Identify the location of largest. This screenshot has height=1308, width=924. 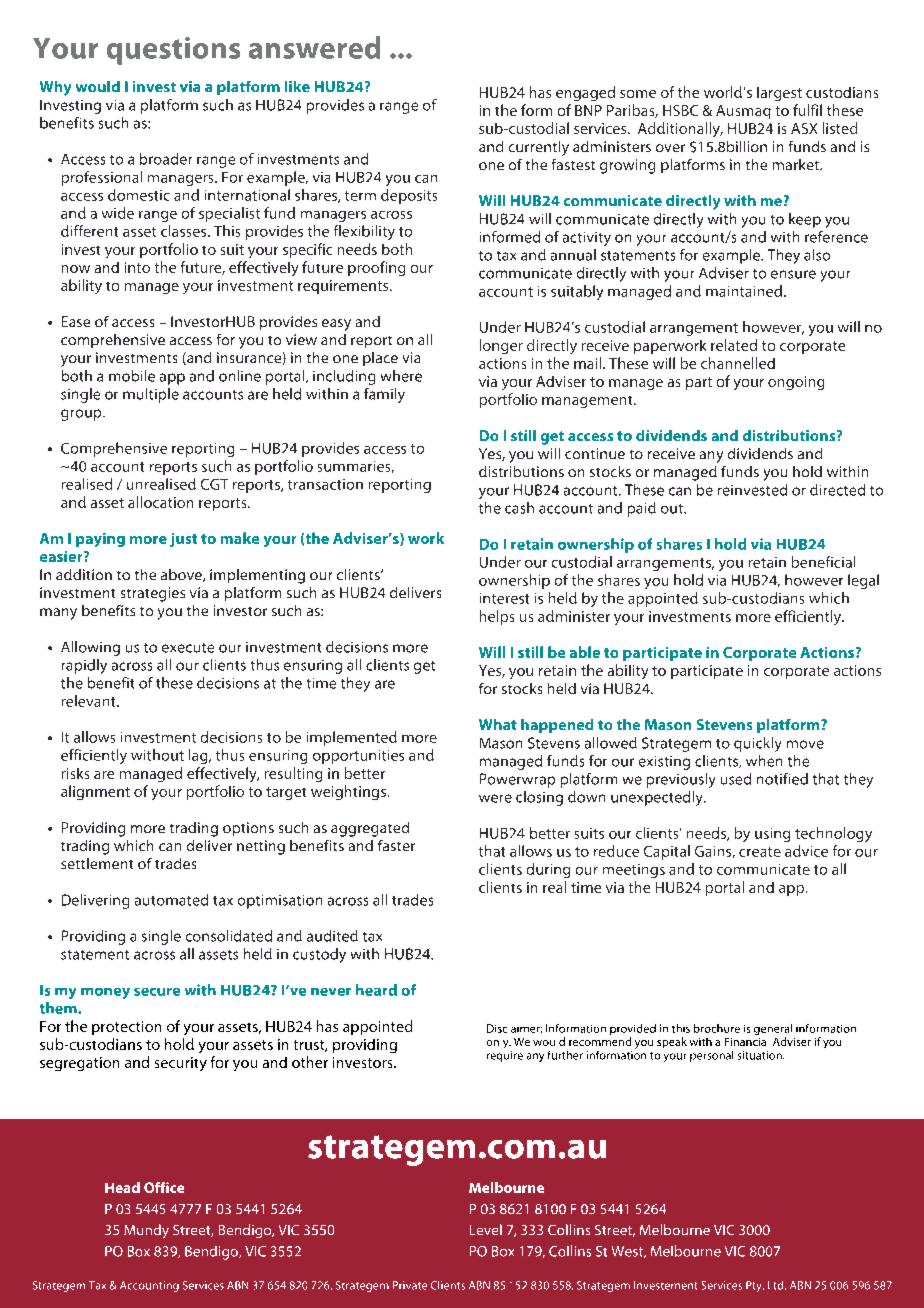
(779, 94).
